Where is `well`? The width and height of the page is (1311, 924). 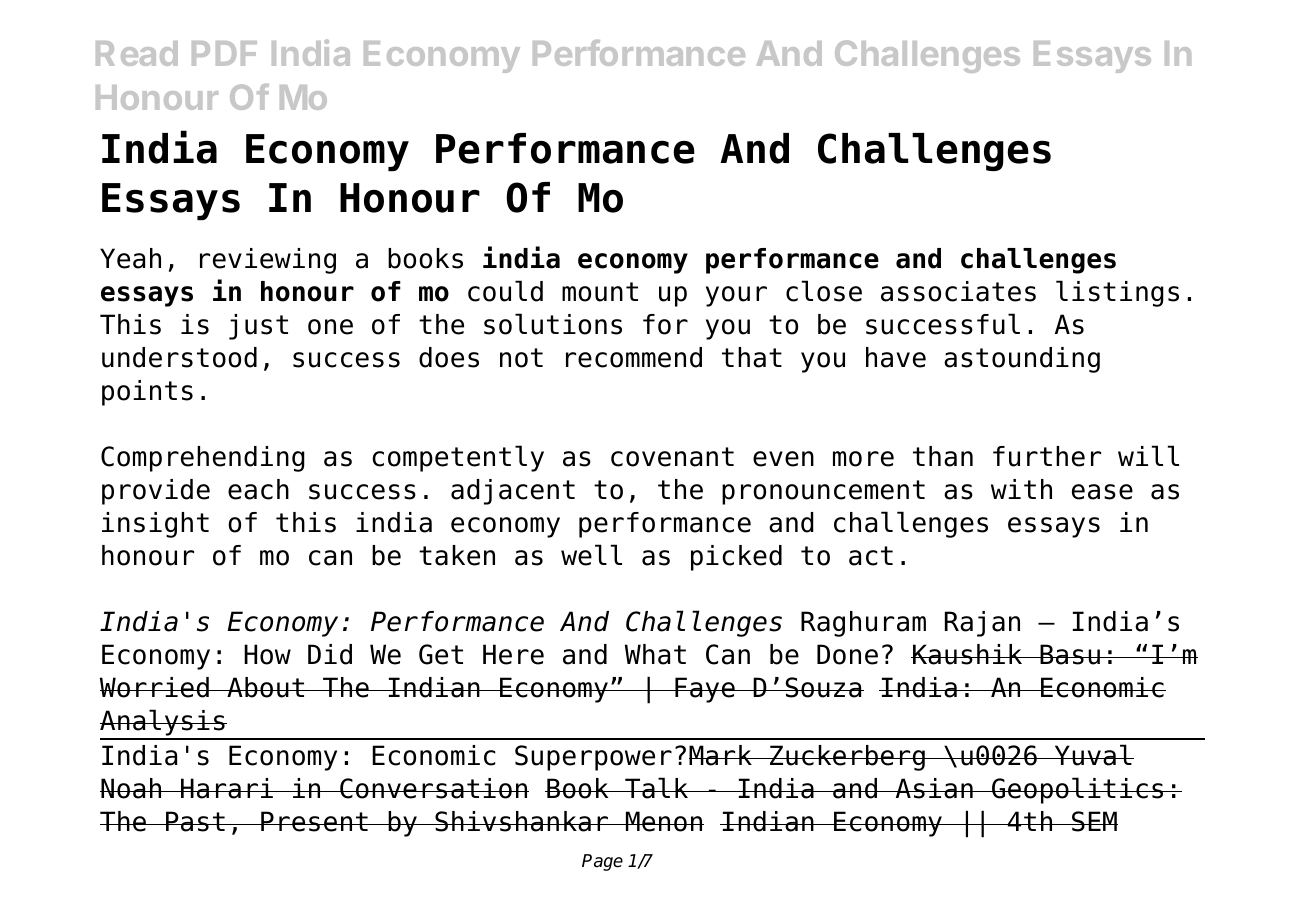
well is located at coordinates (591, 555).
